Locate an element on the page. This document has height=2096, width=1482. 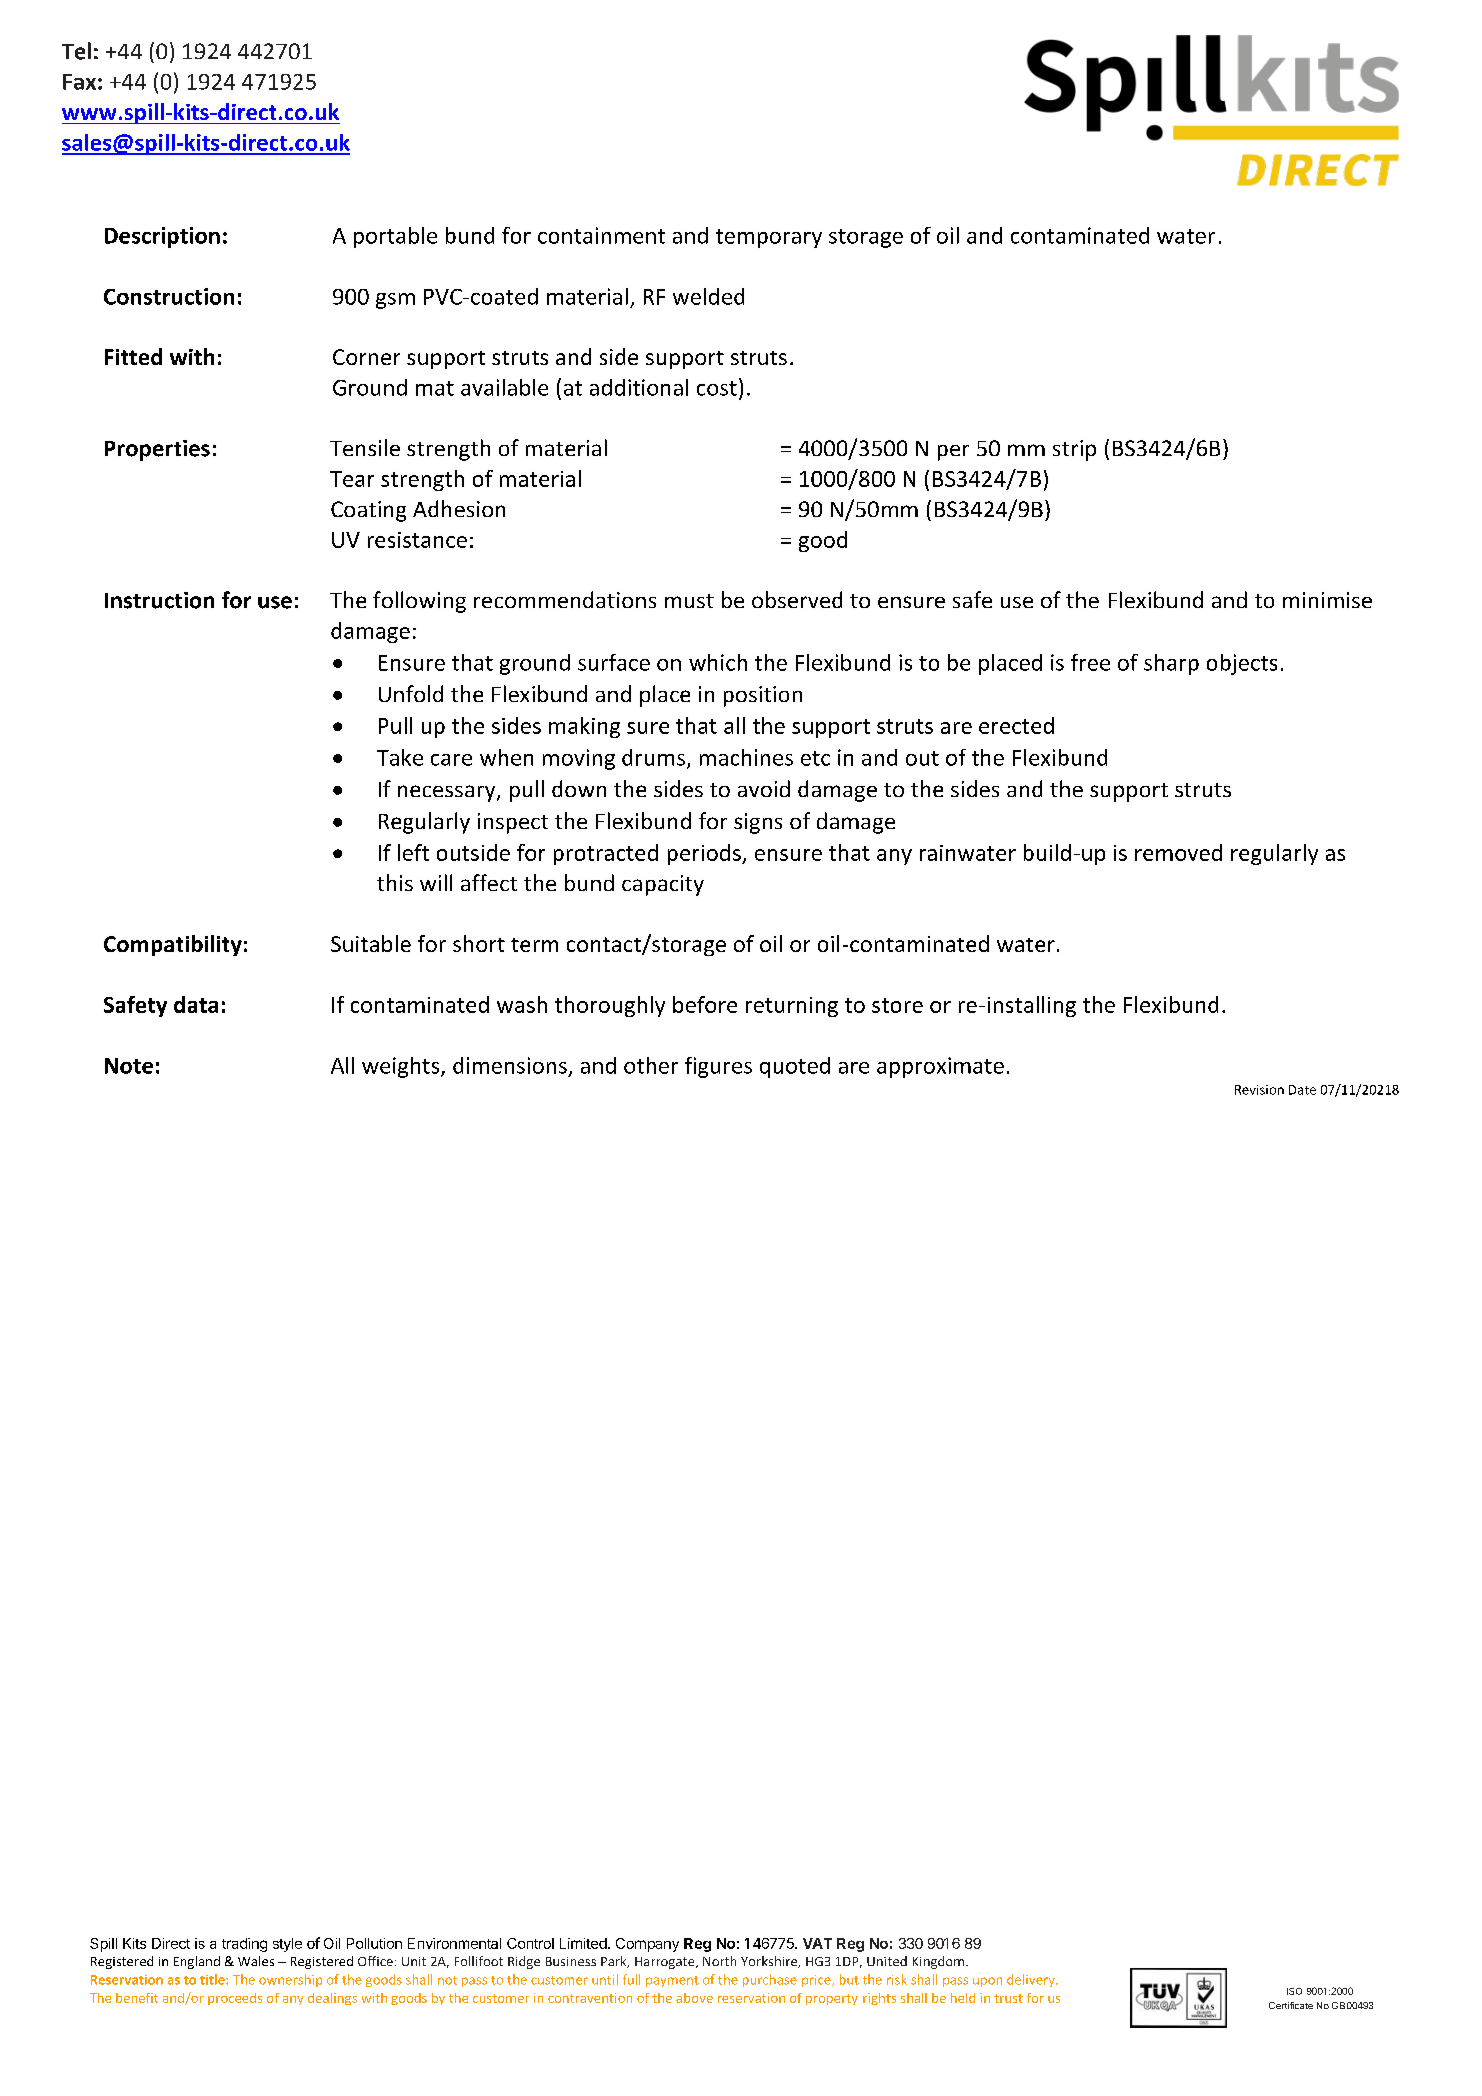
strip is located at coordinates (1074, 450).
